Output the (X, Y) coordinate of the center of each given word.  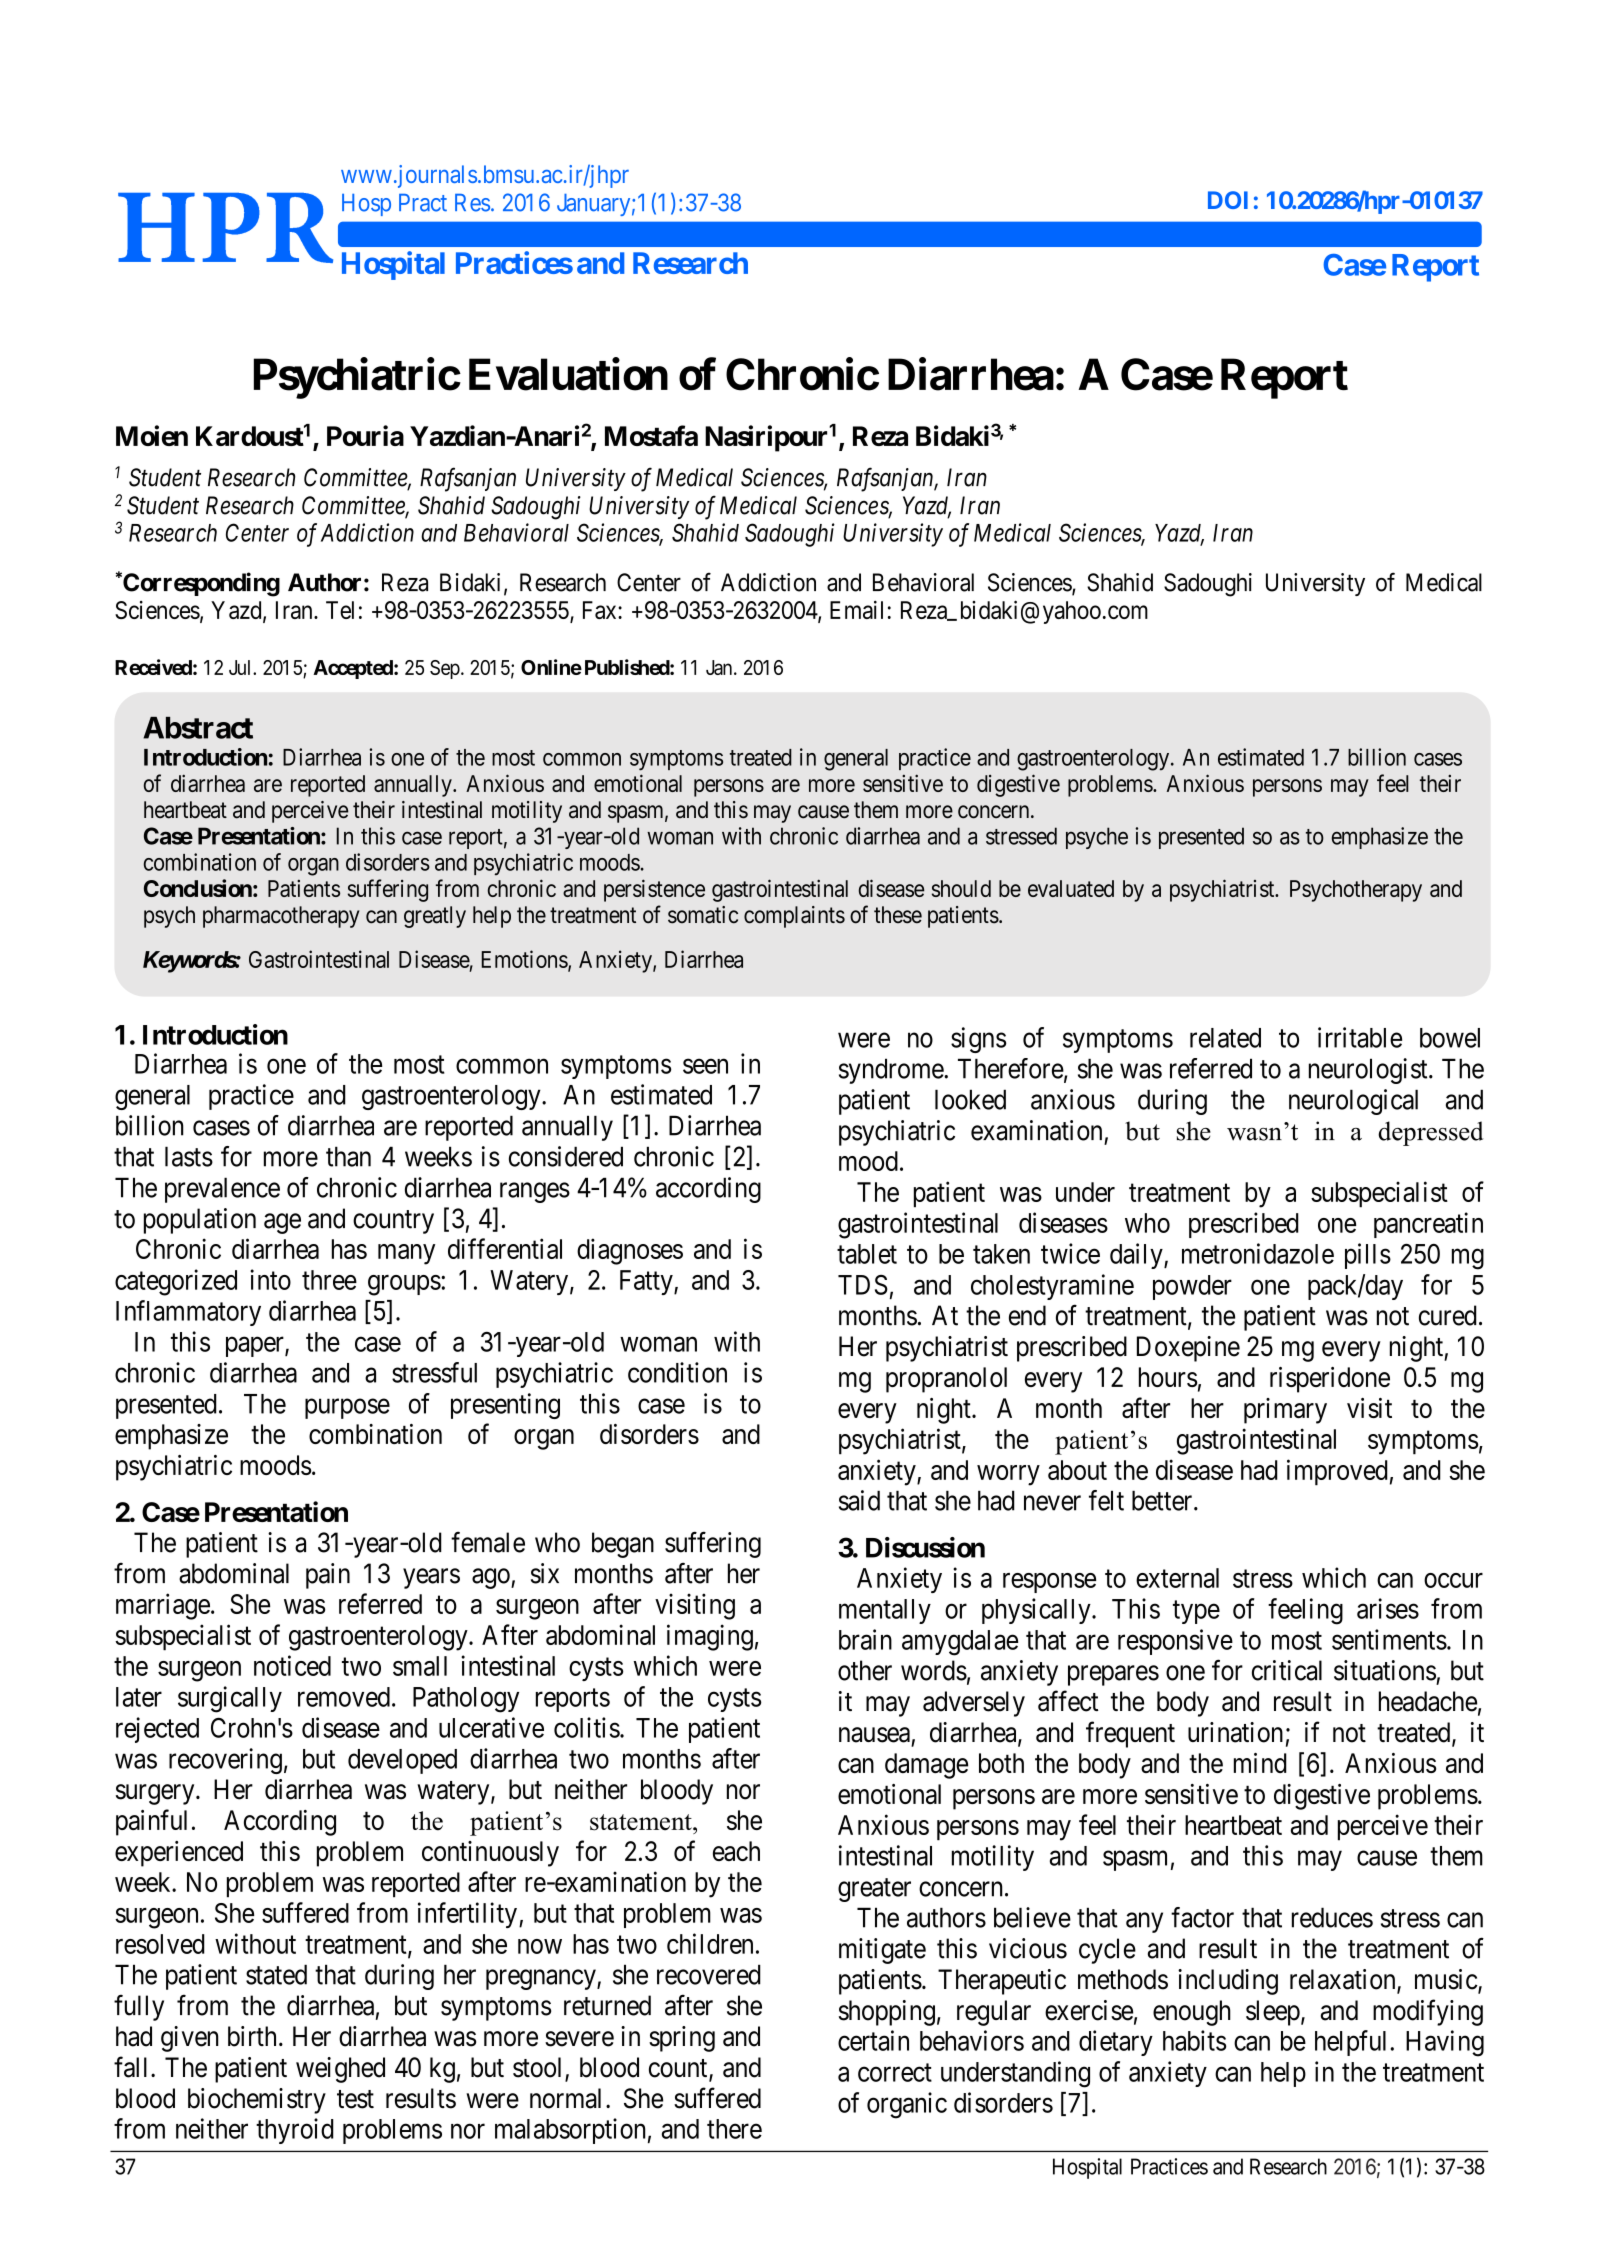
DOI (1228, 200)
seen (705, 1066)
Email (856, 609)
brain (865, 1639)
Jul (241, 667)
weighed (340, 2070)
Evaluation (568, 374)
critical (1287, 1670)
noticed (292, 1665)
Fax (601, 610)
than (348, 1156)
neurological (1353, 1102)
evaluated (1071, 888)
